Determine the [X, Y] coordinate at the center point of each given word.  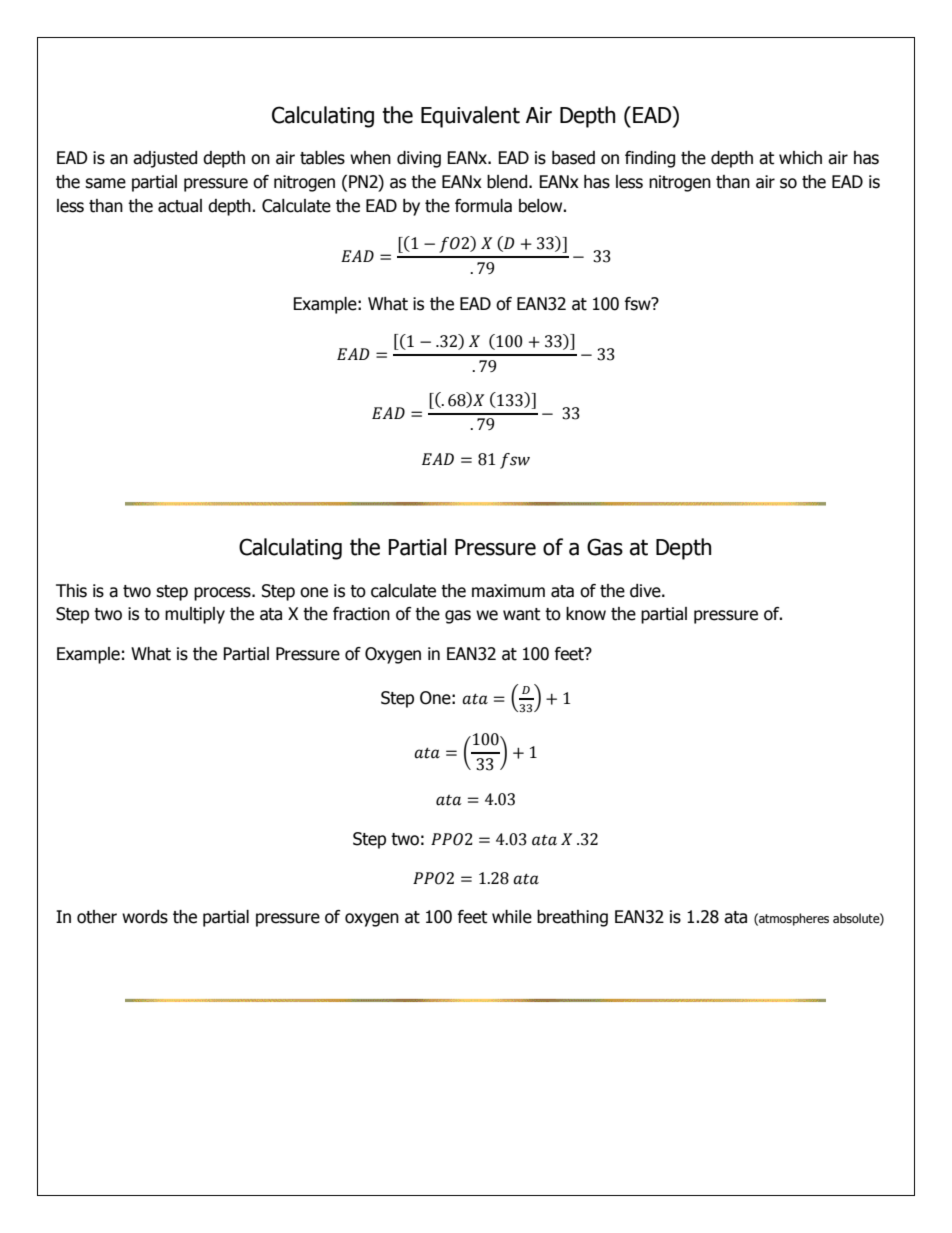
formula [483, 206]
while [512, 917]
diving [419, 159]
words [145, 917]
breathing [572, 918]
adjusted [165, 159]
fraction [361, 614]
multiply [195, 615]
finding [650, 159]
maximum [508, 591]
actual [180, 206]
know [586, 614]
